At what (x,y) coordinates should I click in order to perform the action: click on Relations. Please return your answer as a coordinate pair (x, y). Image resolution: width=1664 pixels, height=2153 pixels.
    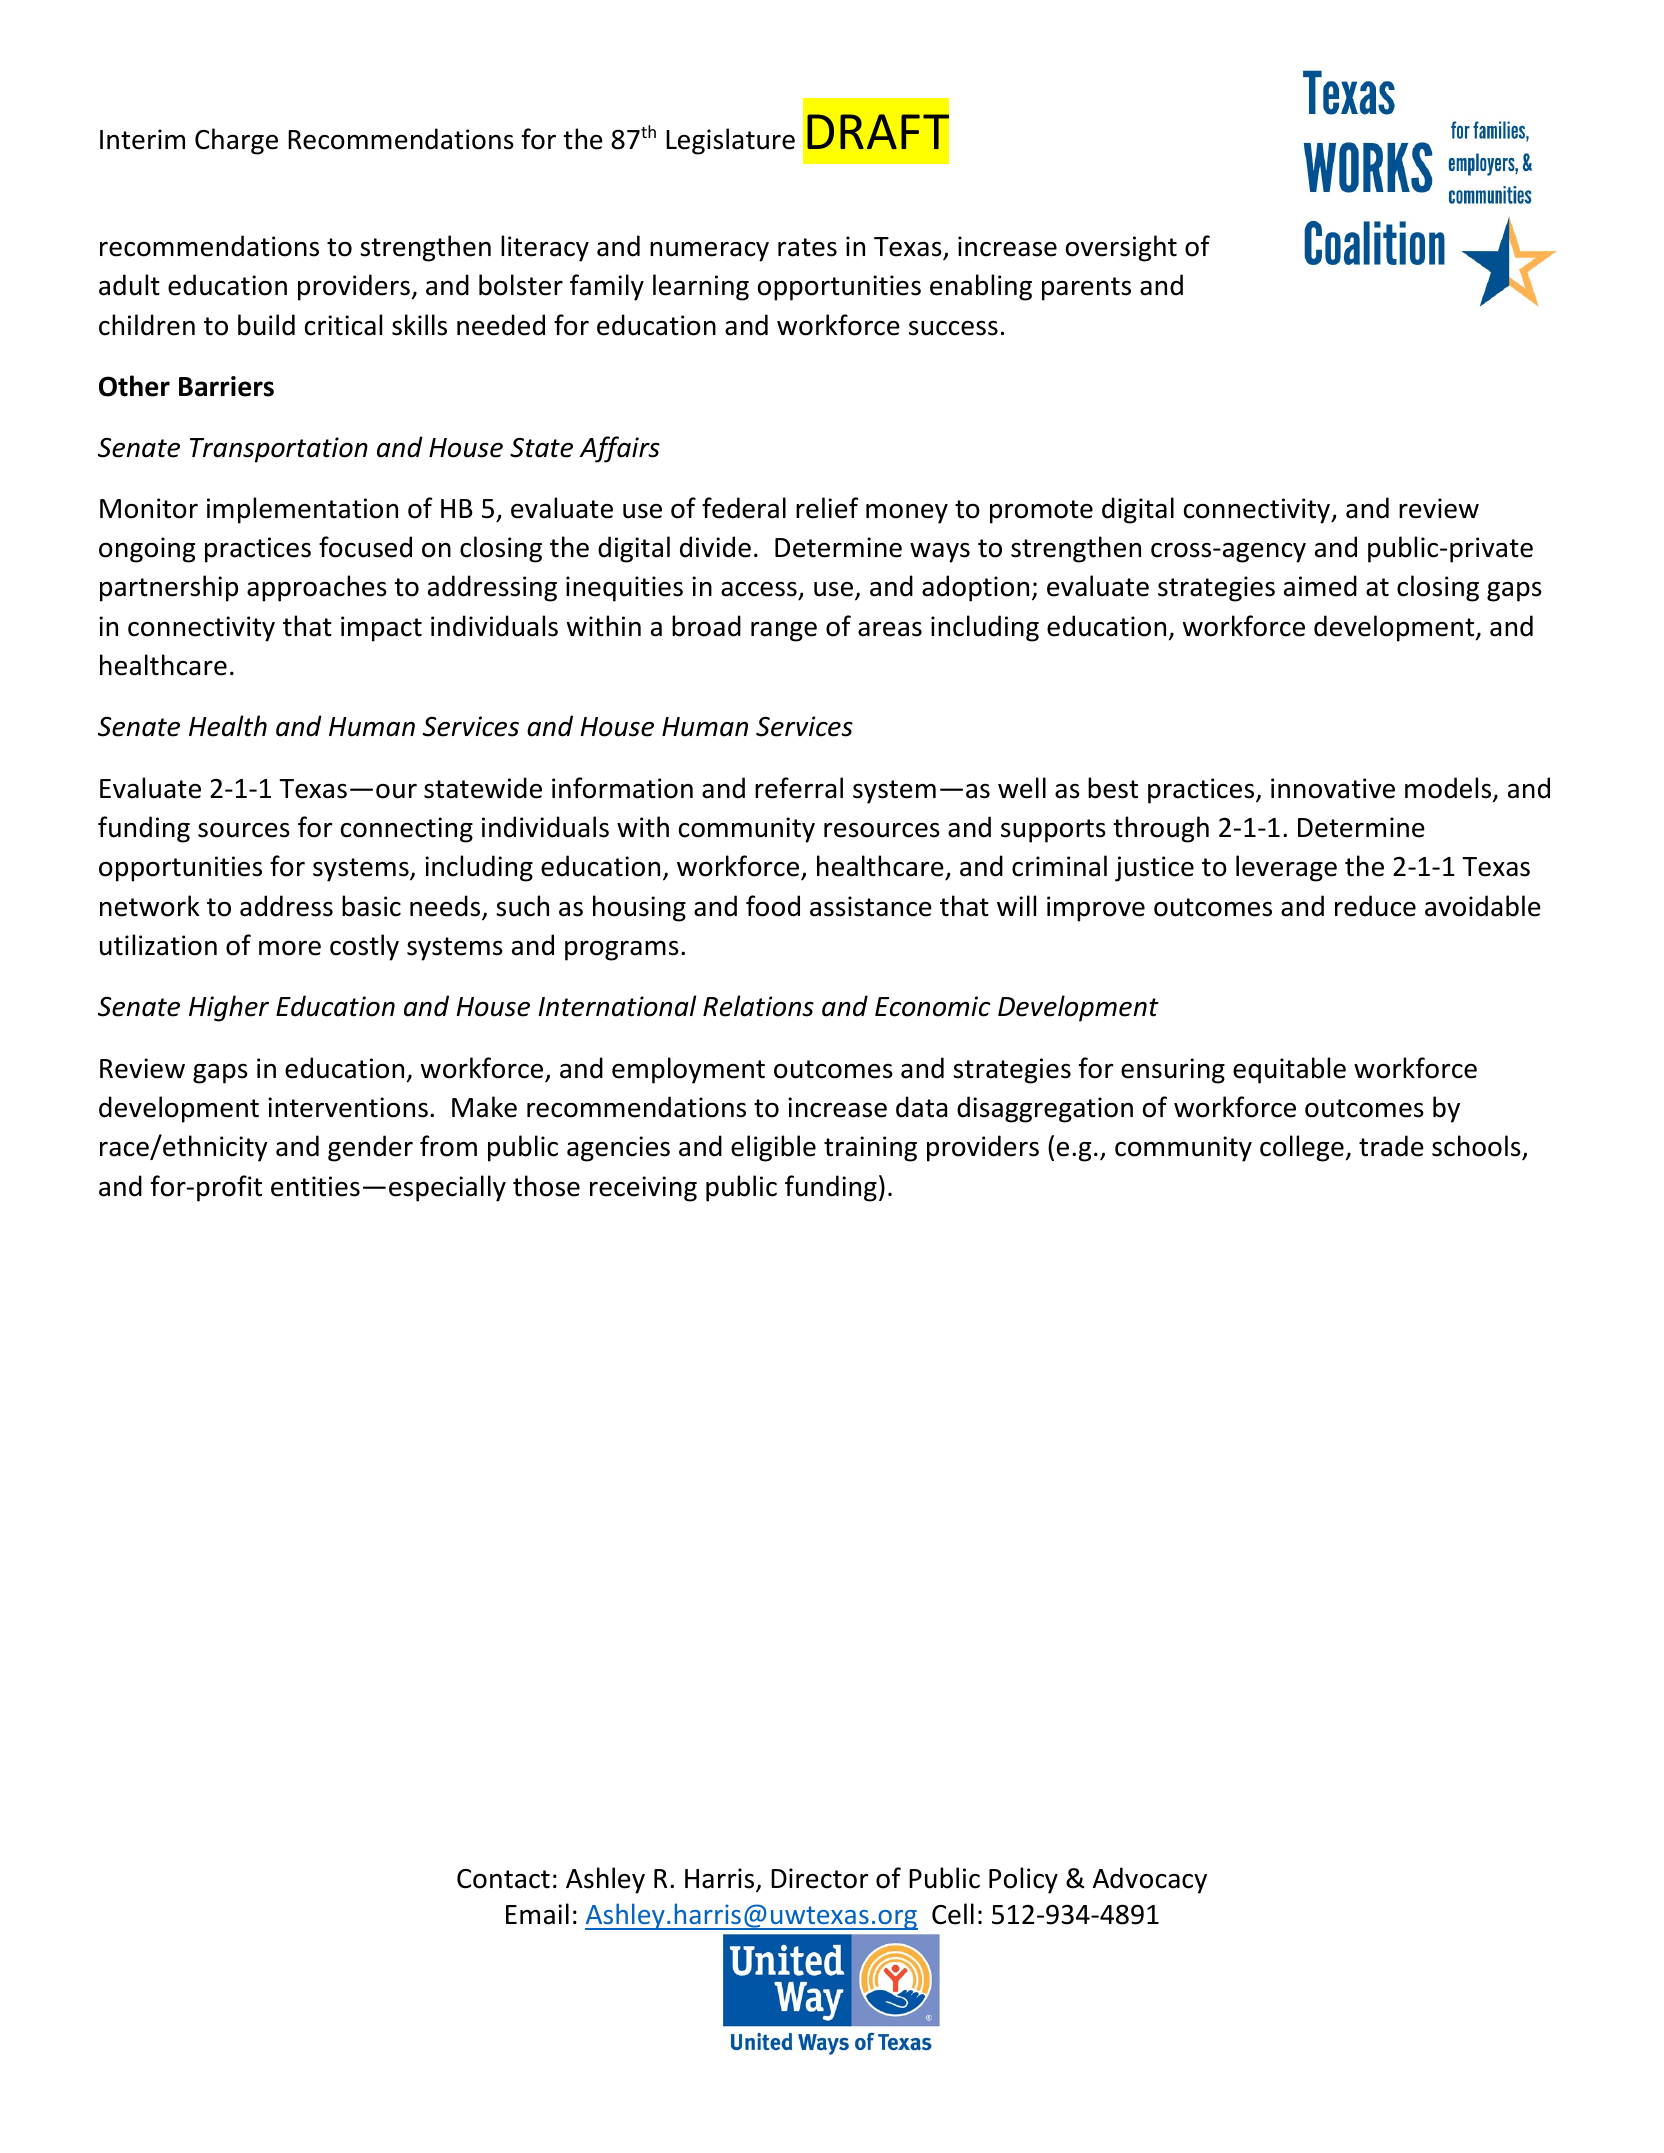
    Looking at the image, I should click on (758, 1006).
